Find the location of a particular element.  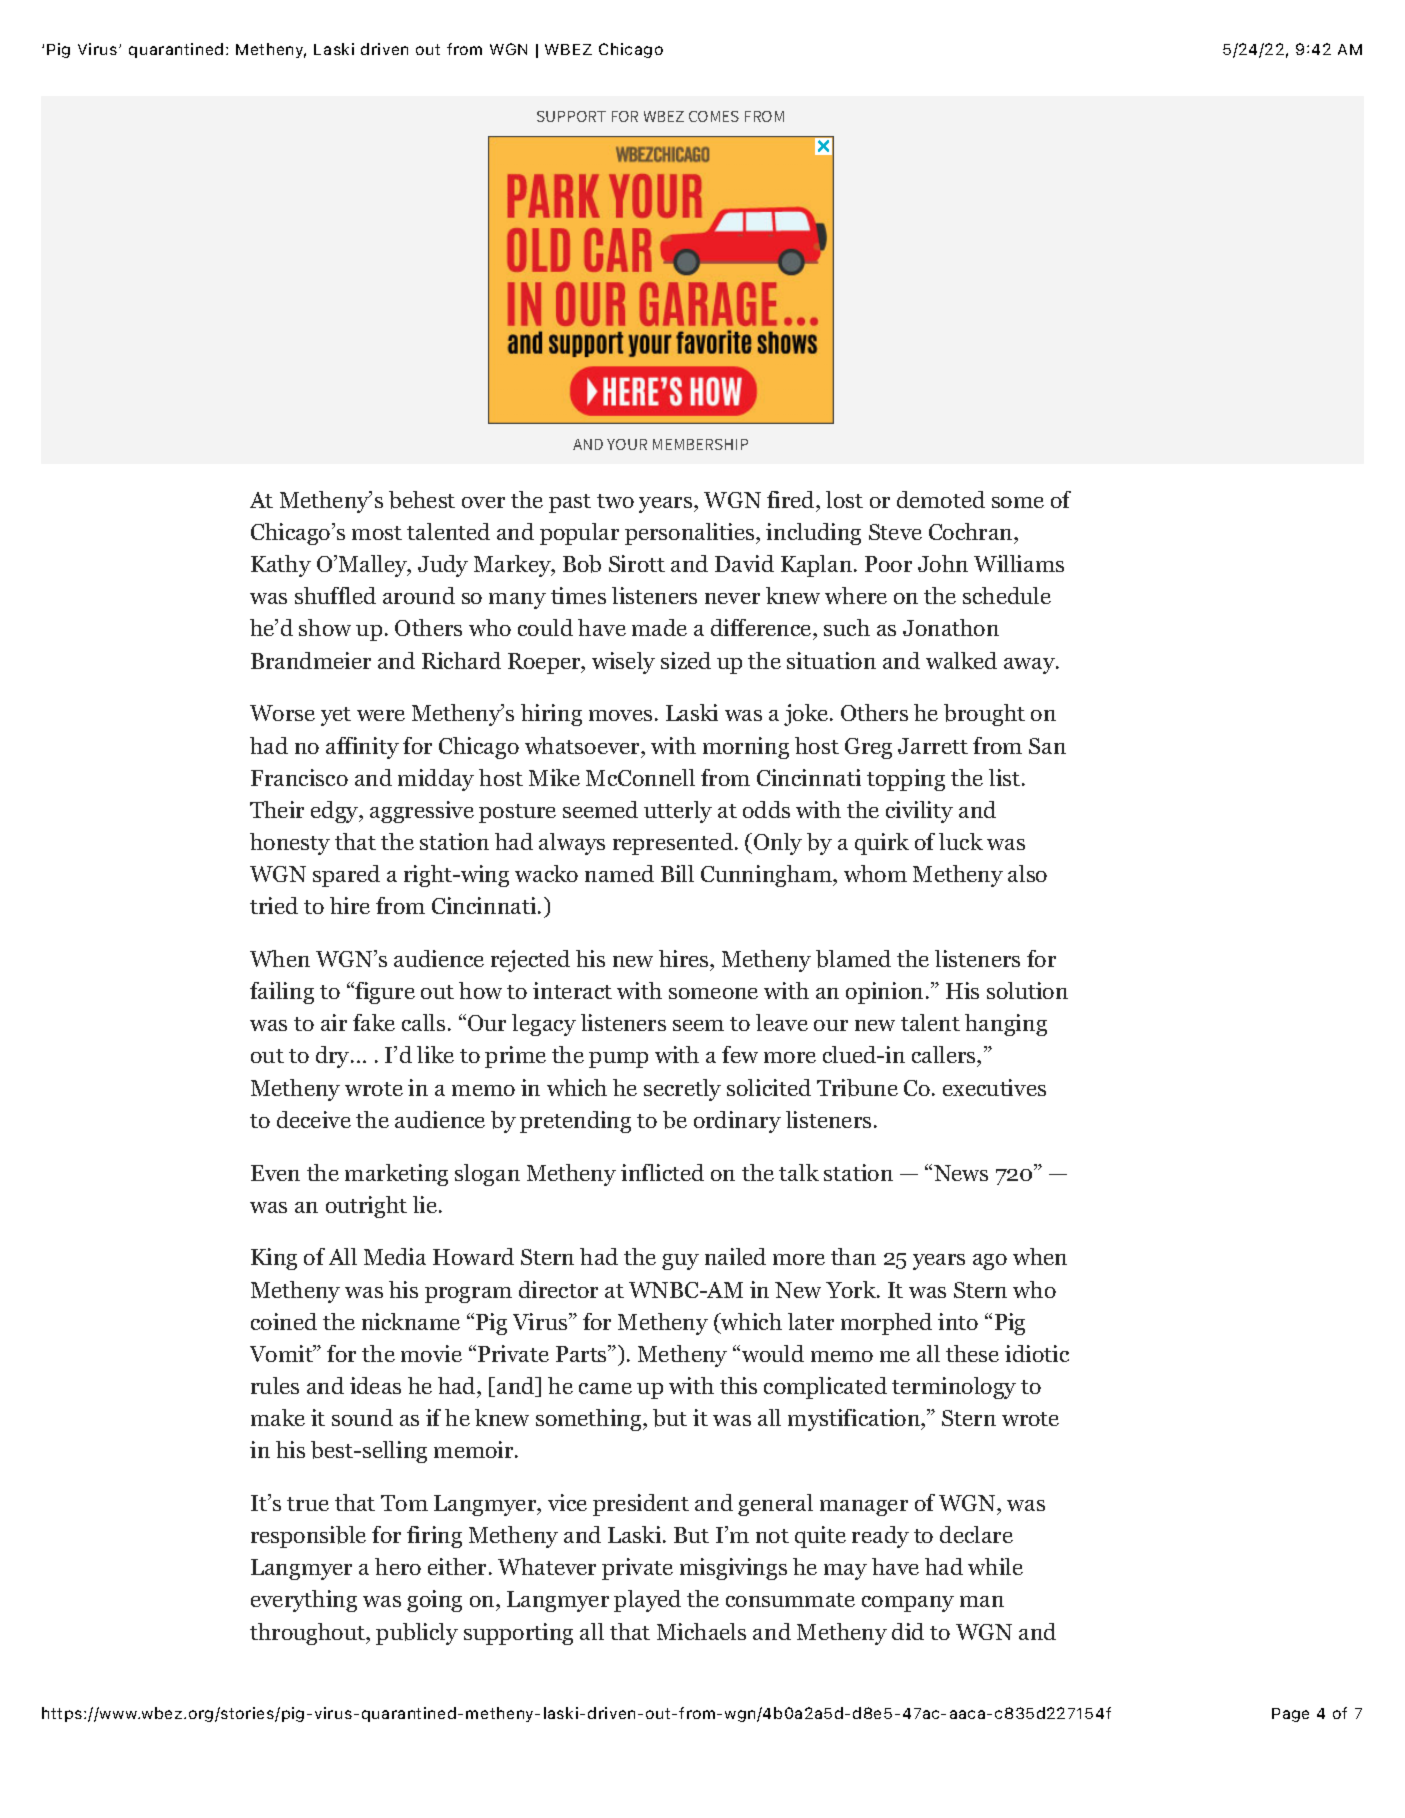

idiotic is located at coordinates (1037, 1353).
